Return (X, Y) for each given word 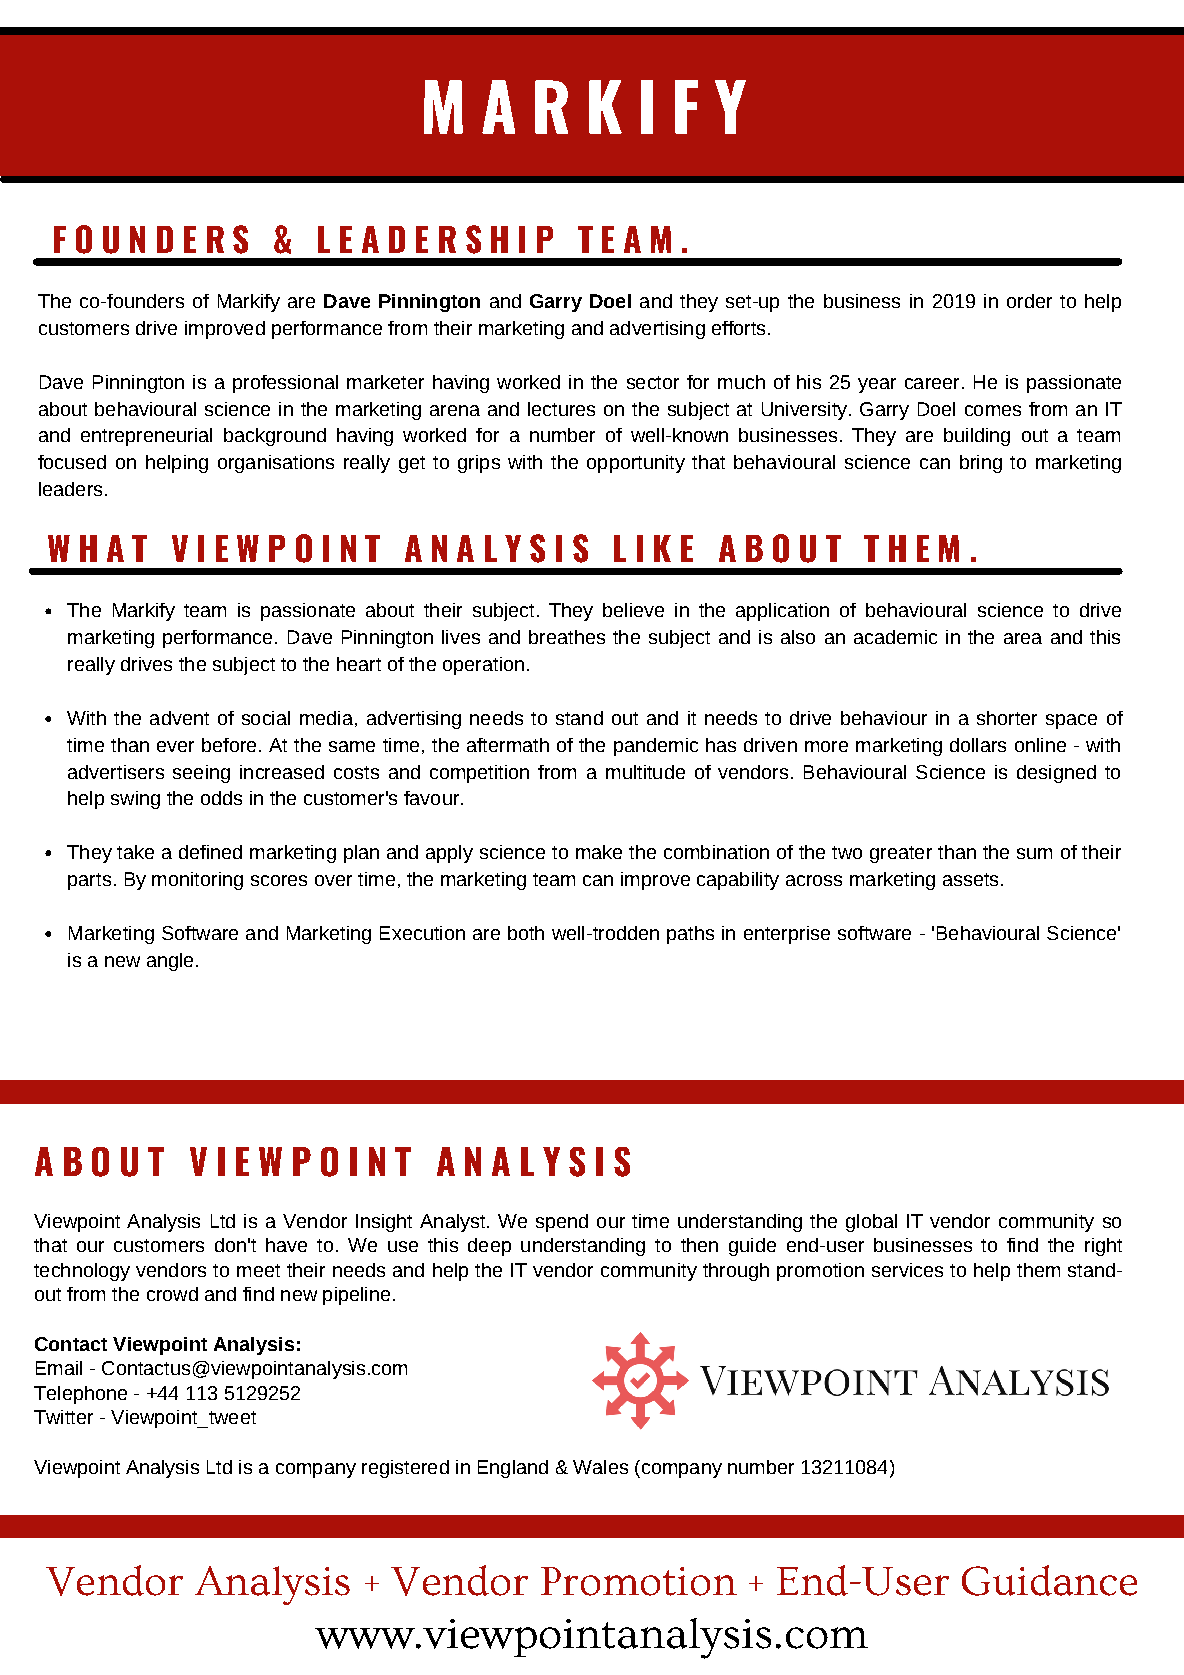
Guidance (1049, 1580)
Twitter (63, 1417)
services (907, 1270)
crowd (172, 1294)
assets (970, 879)
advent (179, 718)
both (526, 933)
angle (170, 962)
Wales (600, 1467)
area (1023, 638)
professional (285, 384)
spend (562, 1223)
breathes (567, 637)
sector (653, 382)
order (1029, 301)
